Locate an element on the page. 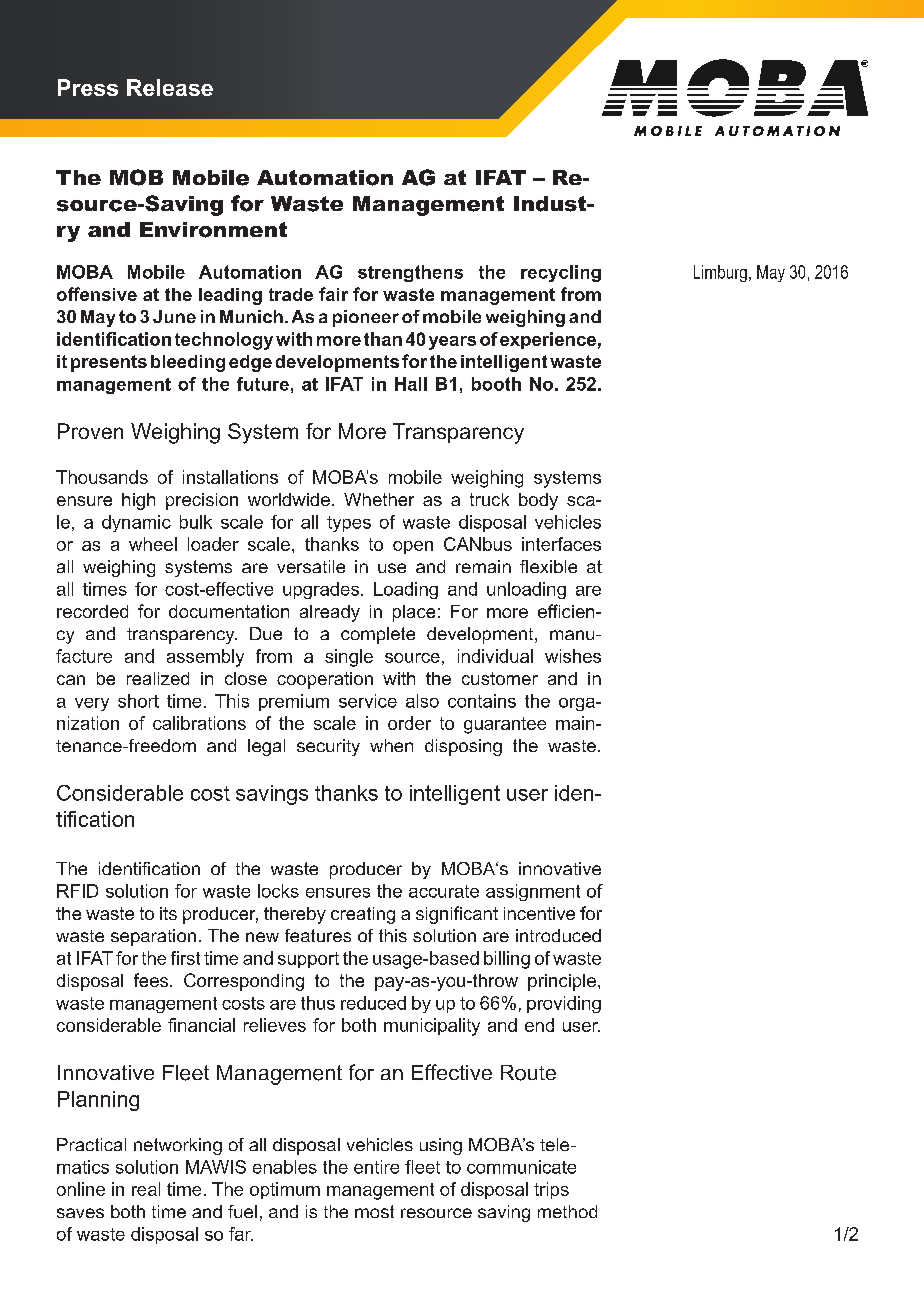 This image has width=924, height=1308. Release is located at coordinates (170, 87).
